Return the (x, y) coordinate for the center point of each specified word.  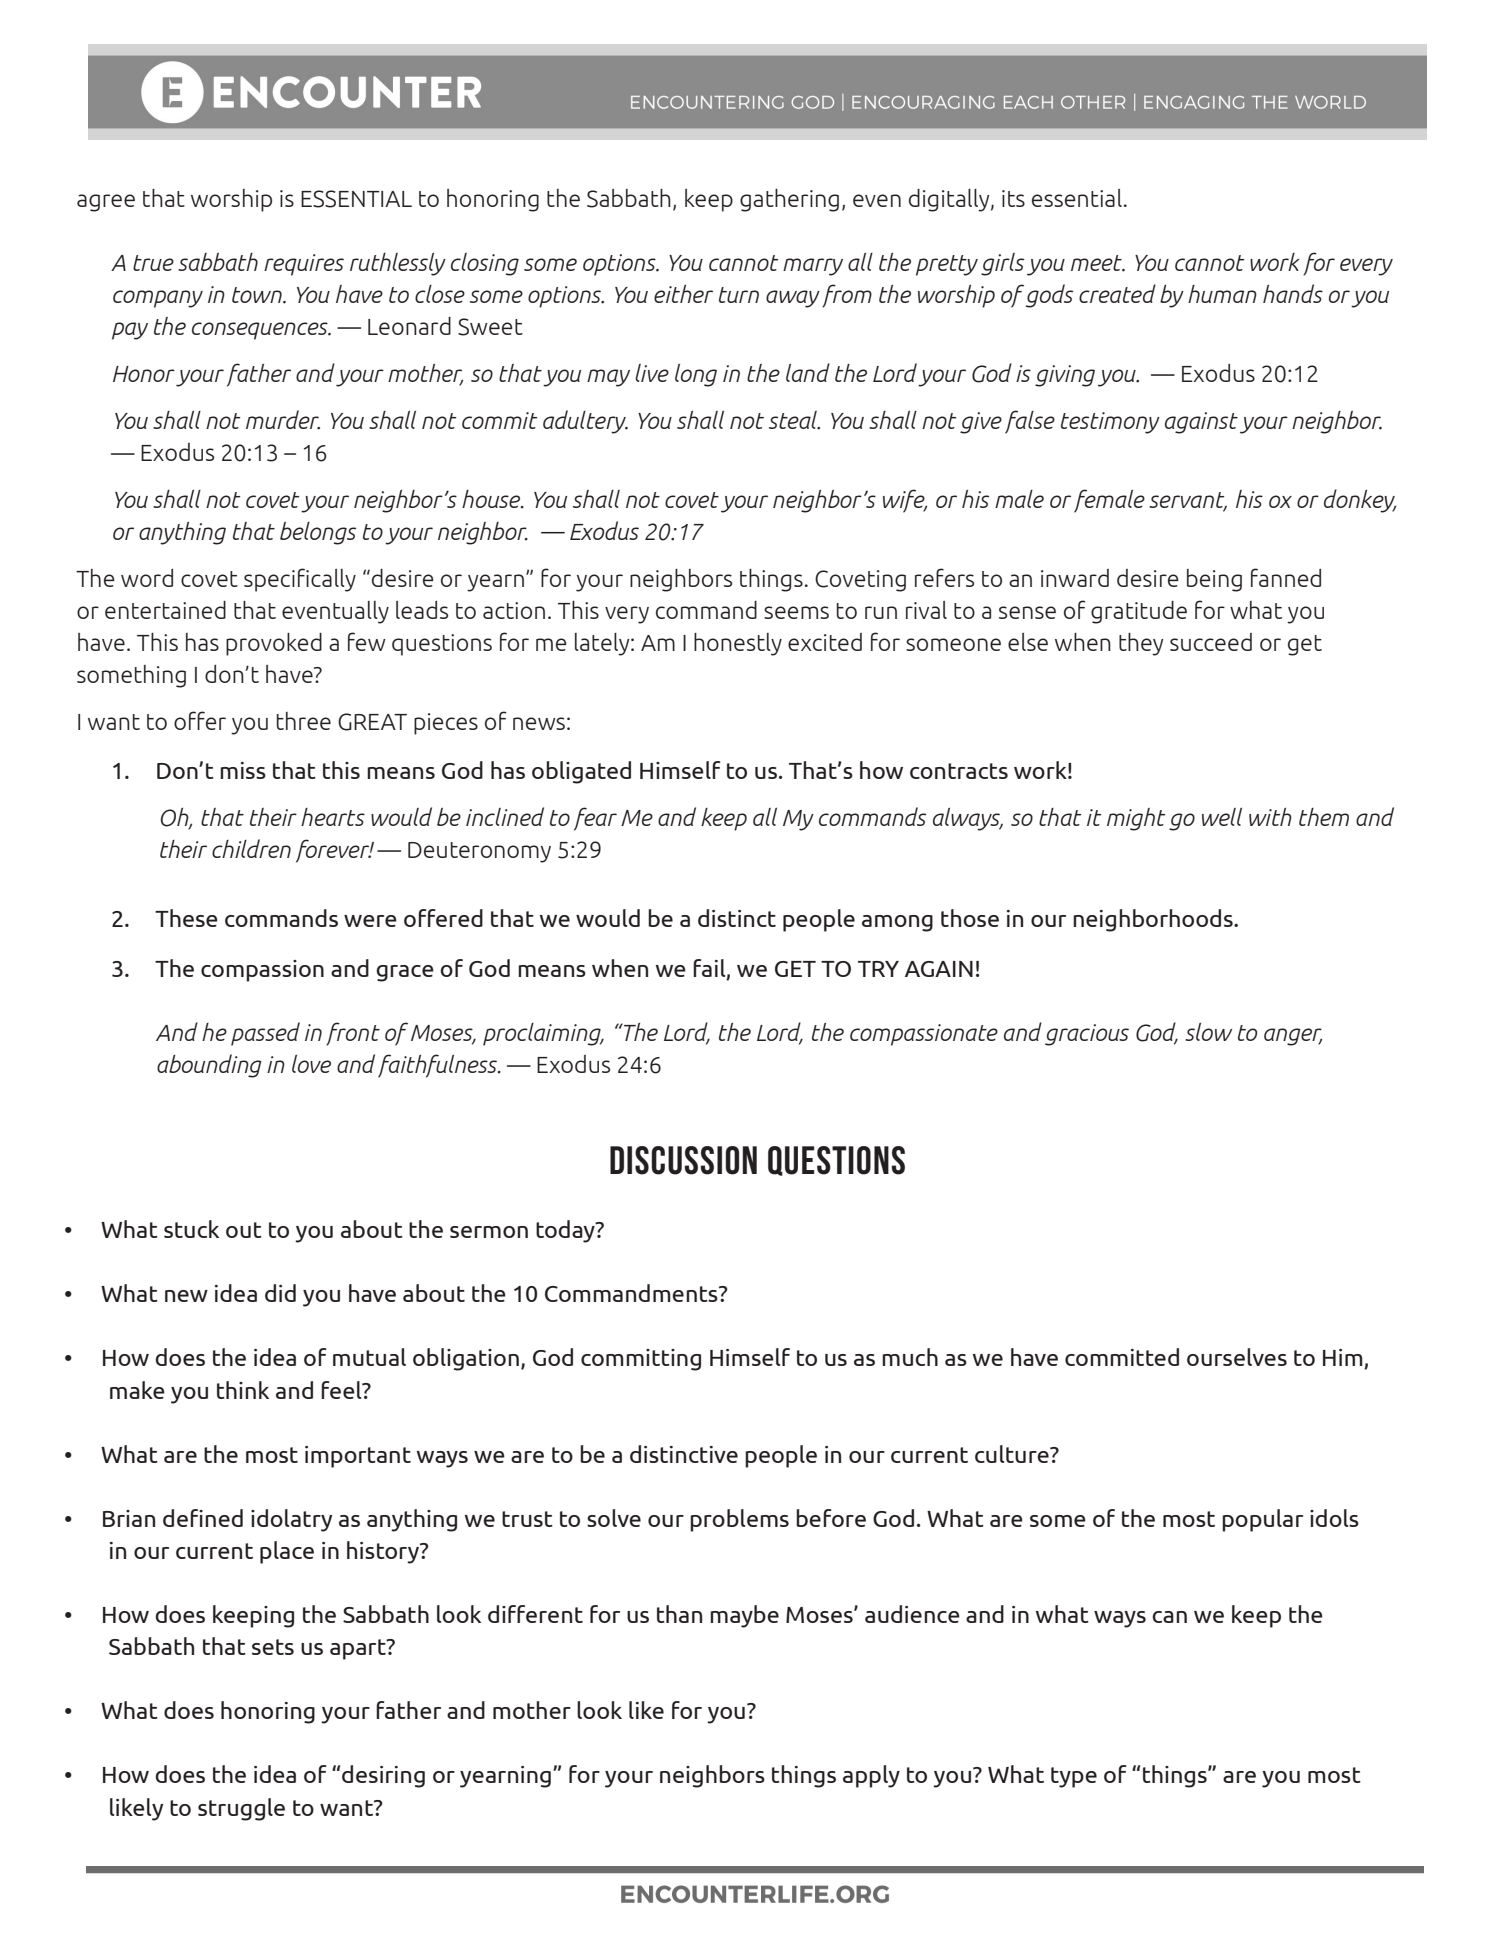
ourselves (1237, 1357)
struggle (241, 1809)
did (280, 1293)
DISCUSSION (683, 1160)
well (1222, 817)
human (1222, 294)
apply (871, 1776)
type (1074, 1777)
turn (739, 295)
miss (243, 770)
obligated (581, 772)
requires (304, 265)
